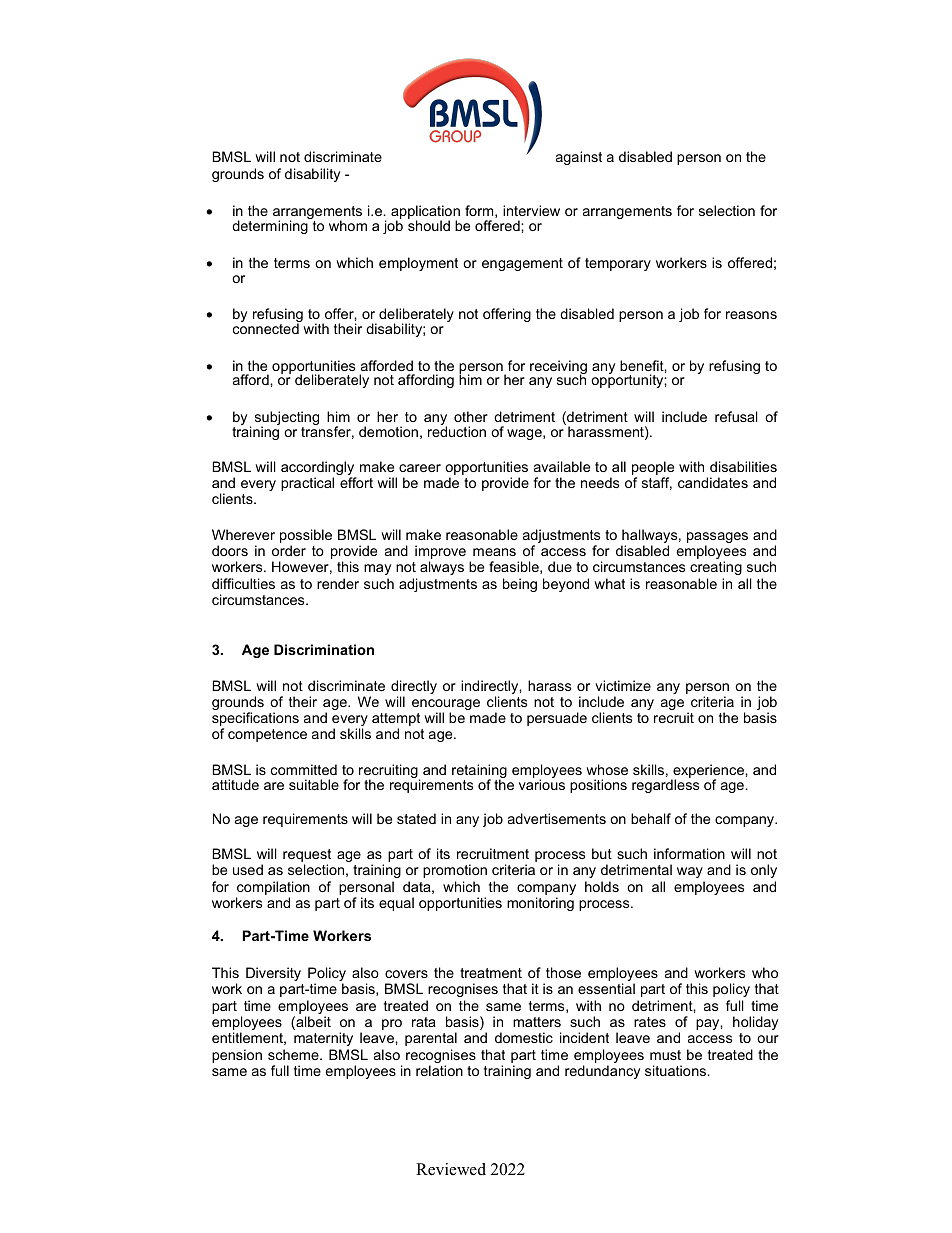  I want to click on temporary, so click(618, 264).
